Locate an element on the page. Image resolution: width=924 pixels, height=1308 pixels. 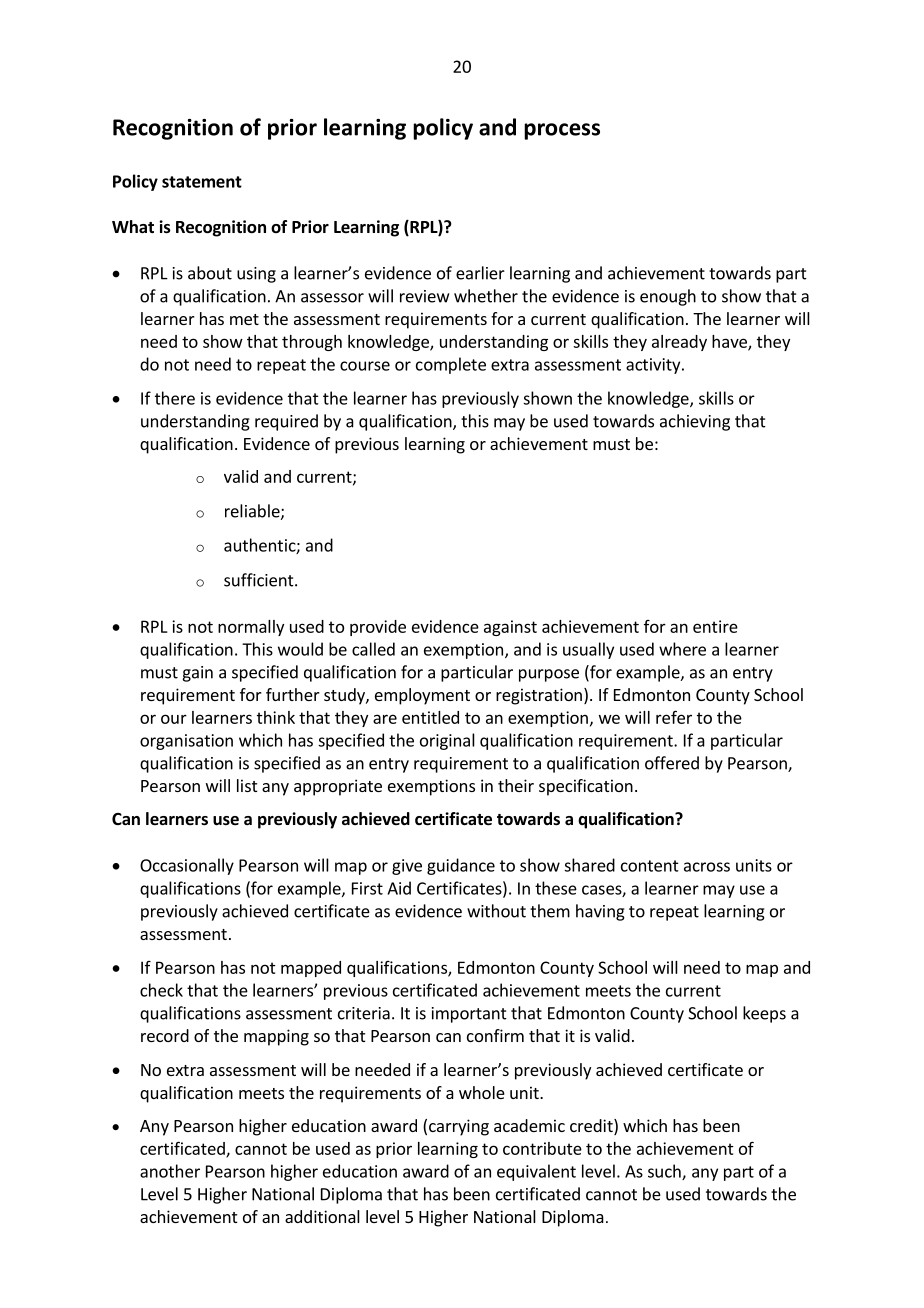
carrying is located at coordinates (459, 1127).
